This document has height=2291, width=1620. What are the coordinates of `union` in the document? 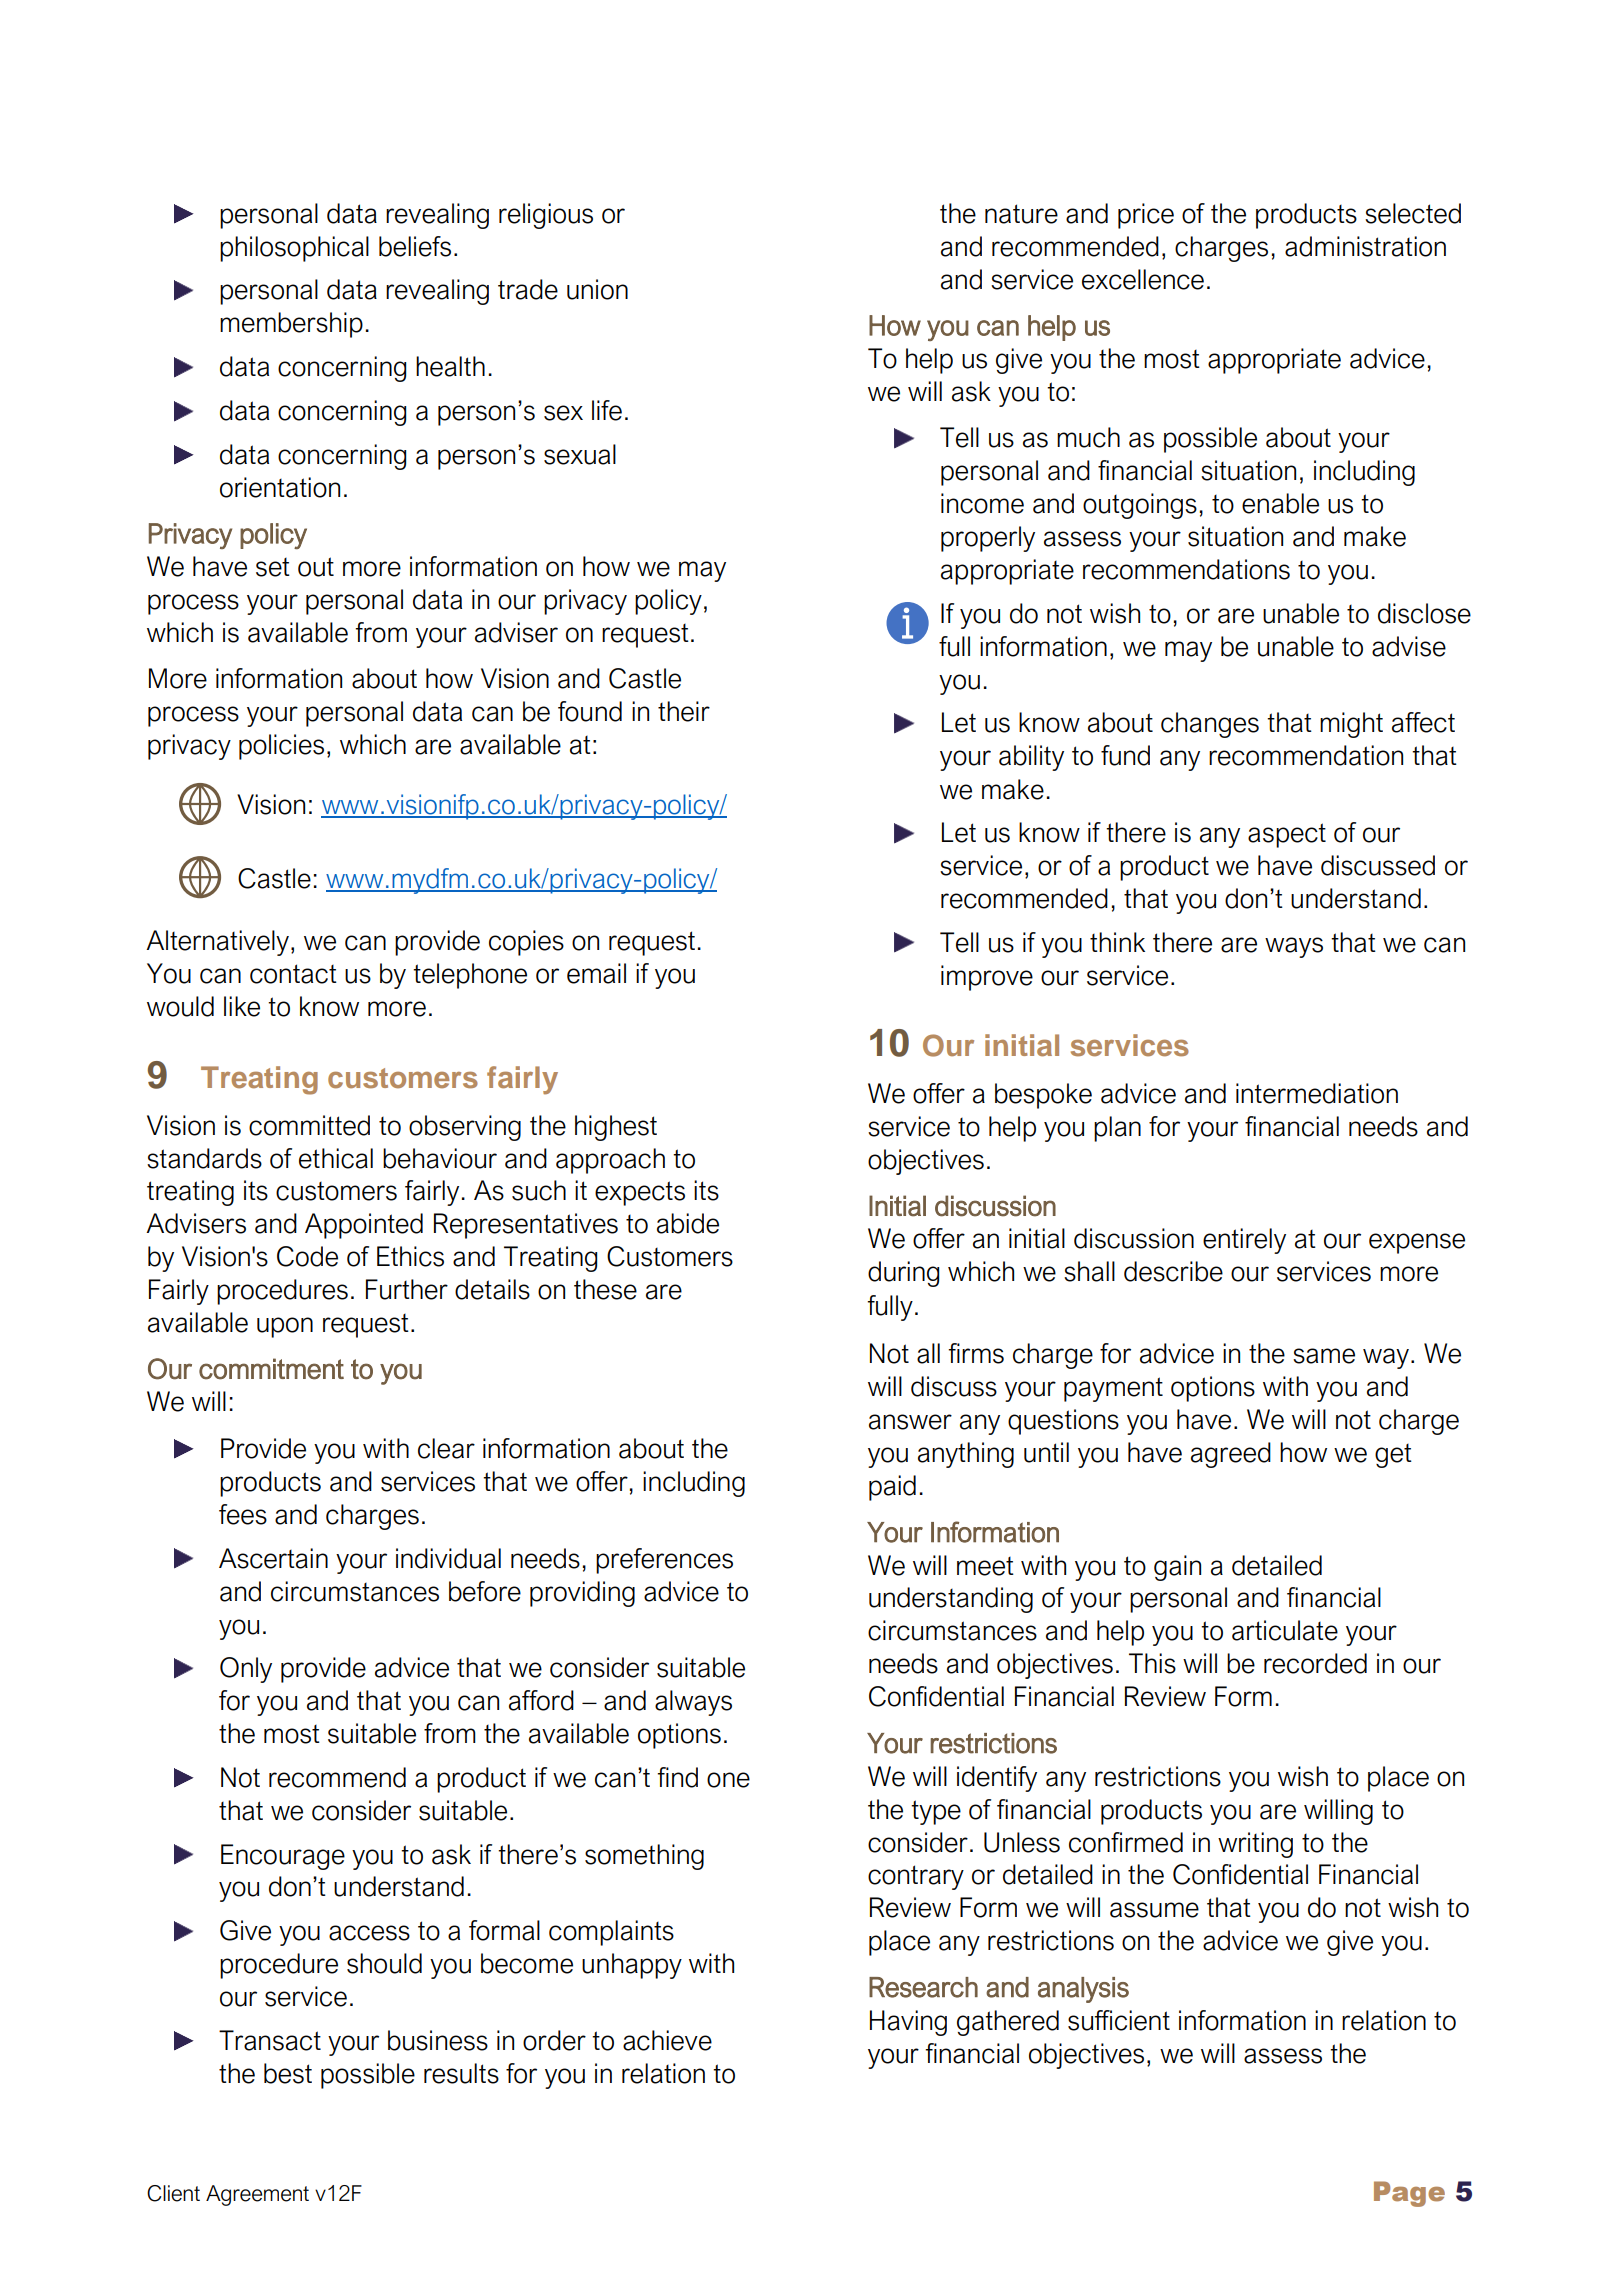 It's located at (597, 289).
